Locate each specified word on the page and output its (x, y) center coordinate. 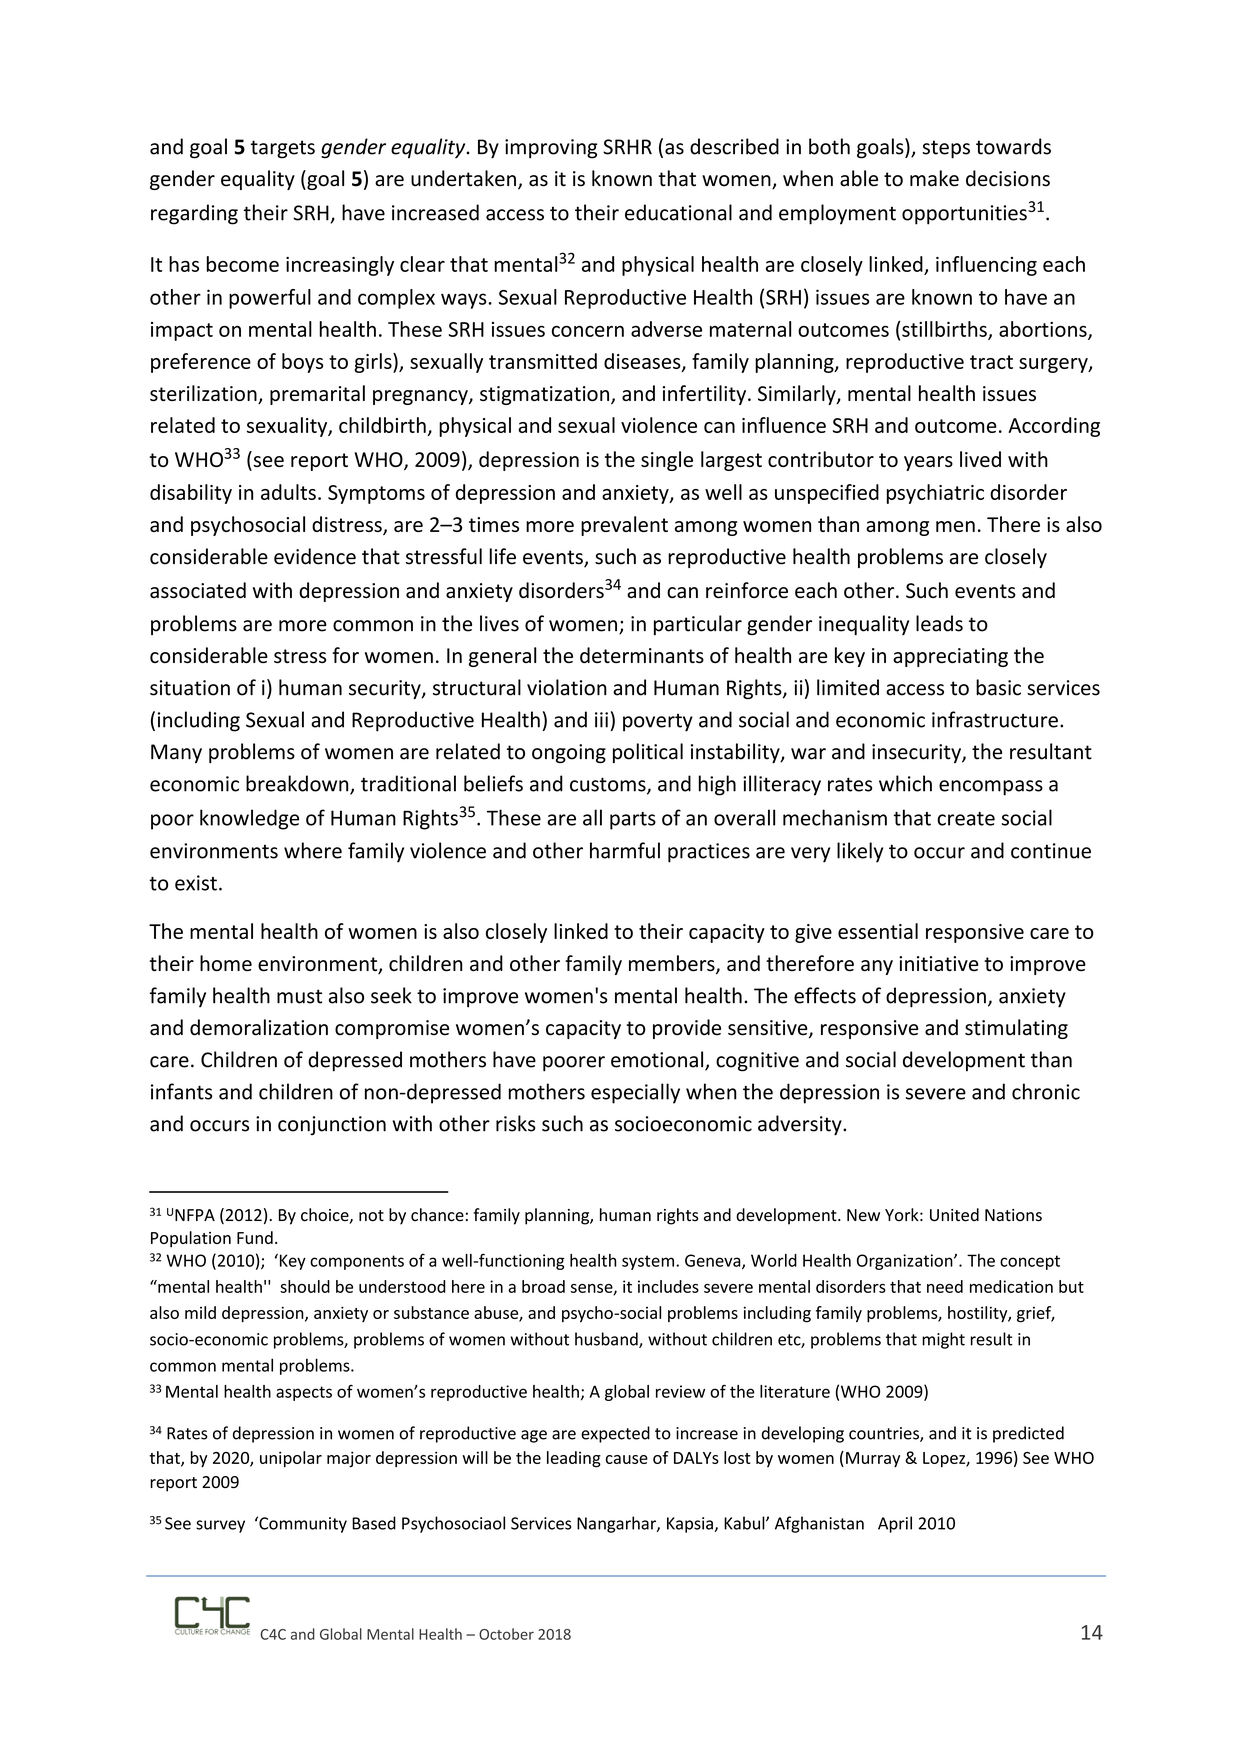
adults (288, 492)
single (667, 461)
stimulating (1016, 1029)
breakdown (298, 784)
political (648, 753)
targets (283, 149)
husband (607, 1340)
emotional (658, 1060)
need (945, 1286)
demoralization (259, 1027)
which (905, 783)
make (934, 178)
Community (302, 1524)
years (928, 463)
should (305, 1286)
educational (678, 212)
